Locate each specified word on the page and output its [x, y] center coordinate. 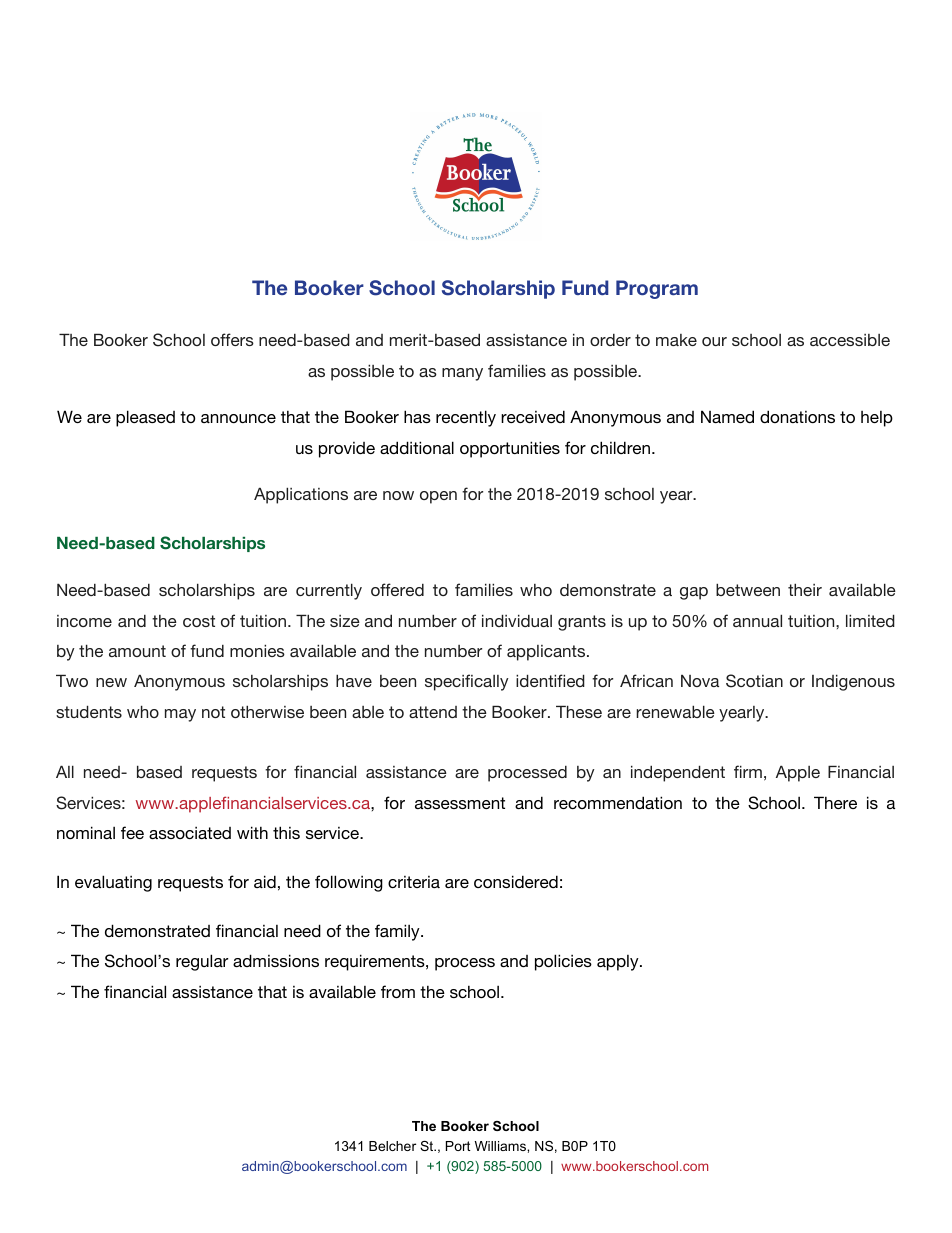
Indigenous [853, 682]
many [462, 374]
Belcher [392, 1146]
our [714, 341]
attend [433, 712]
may [180, 715]
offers [232, 339]
